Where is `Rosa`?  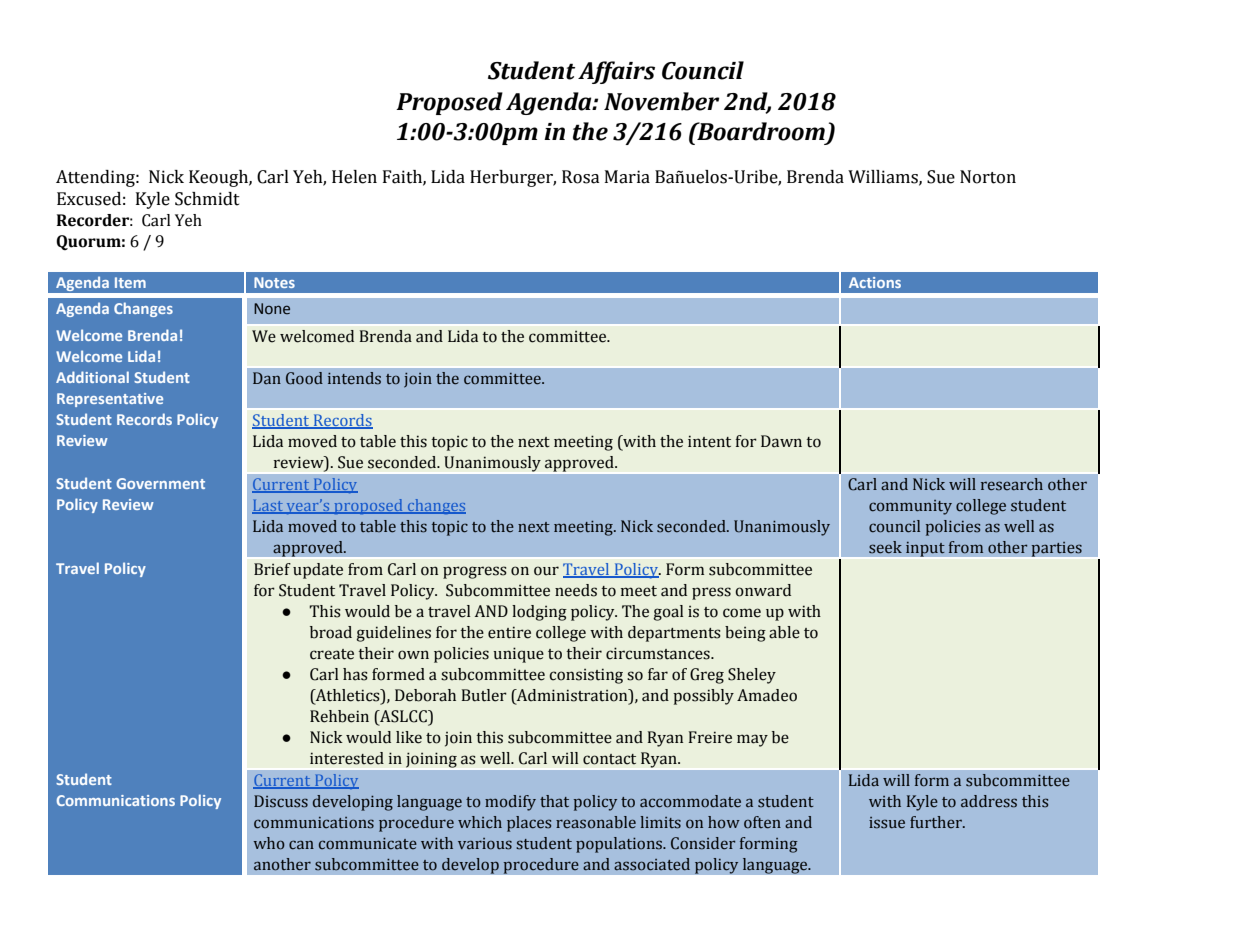 Rosa is located at coordinates (581, 177).
